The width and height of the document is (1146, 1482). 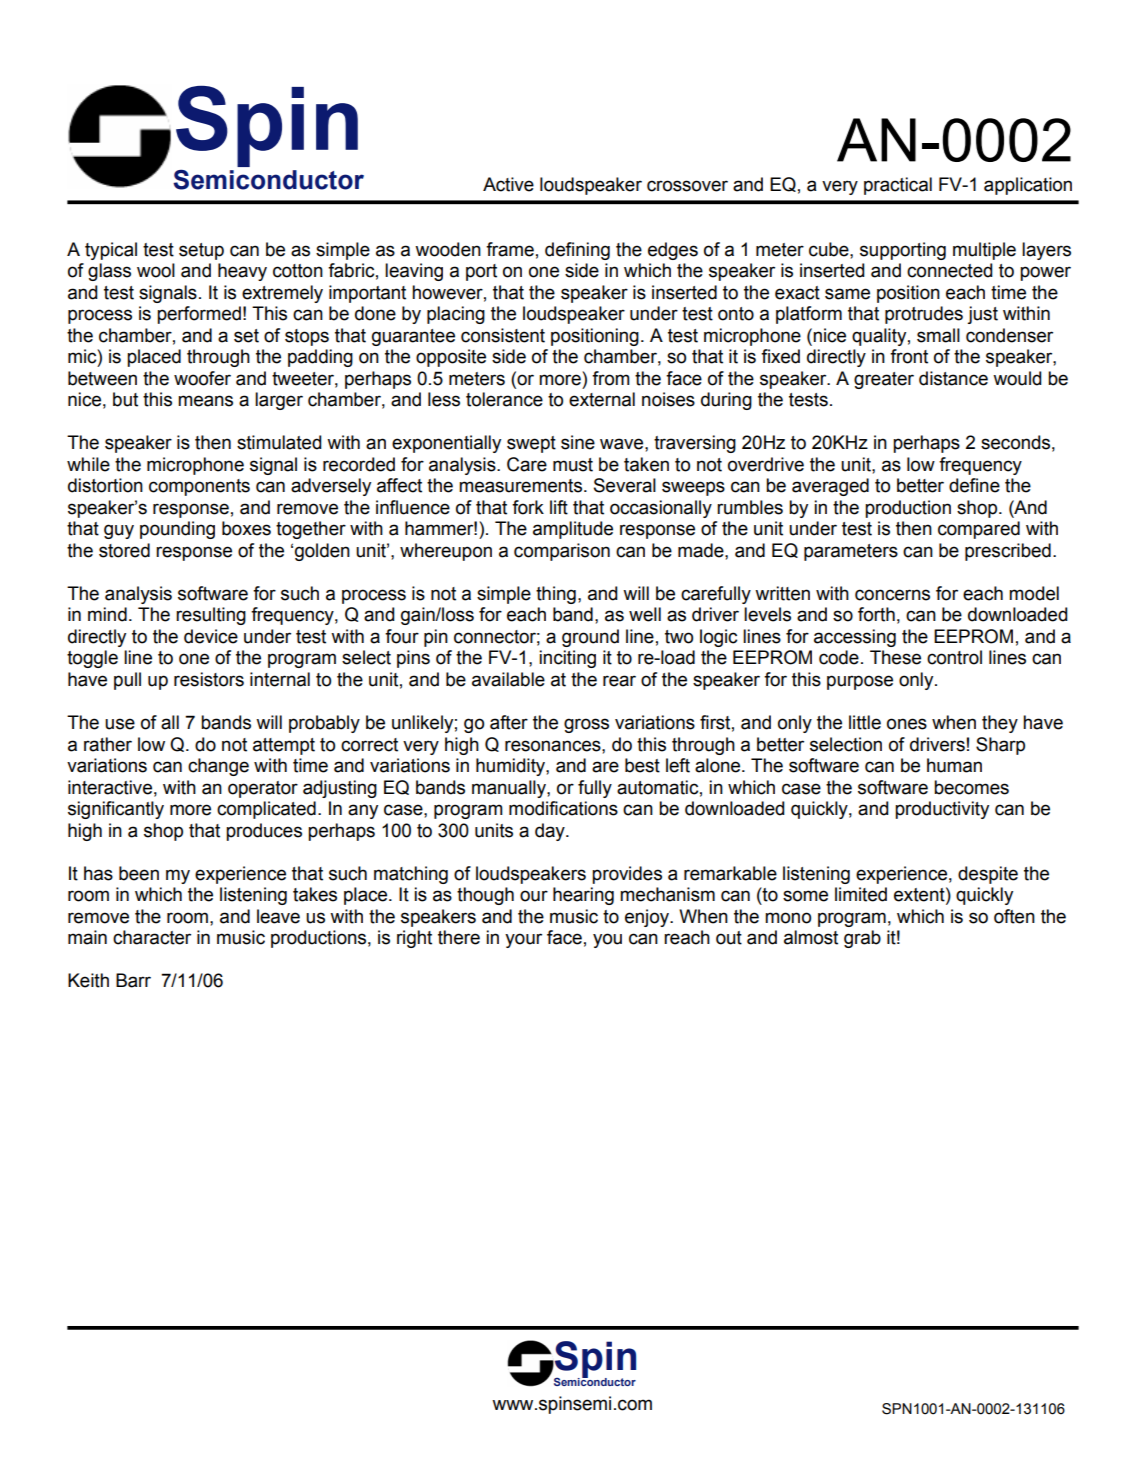 What do you see at coordinates (577, 251) in the document?
I see `defining` at bounding box center [577, 251].
